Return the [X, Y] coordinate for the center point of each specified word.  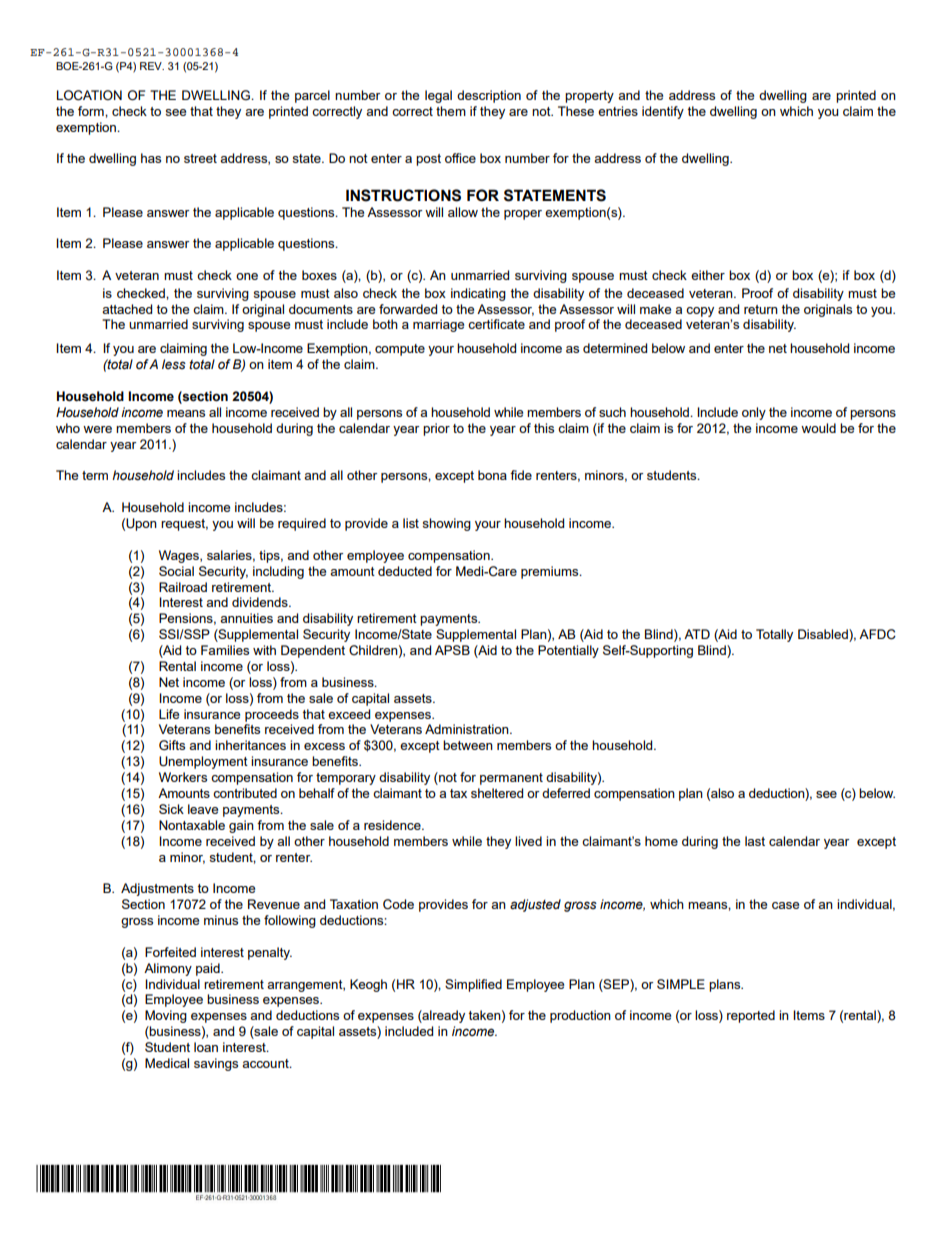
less [174, 364]
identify [663, 112]
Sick [171, 809]
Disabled [824, 635]
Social [176, 571]
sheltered [497, 793]
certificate [496, 324]
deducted [405, 571]
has [151, 158]
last [755, 841]
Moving [166, 1016]
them [451, 111]
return [761, 309]
